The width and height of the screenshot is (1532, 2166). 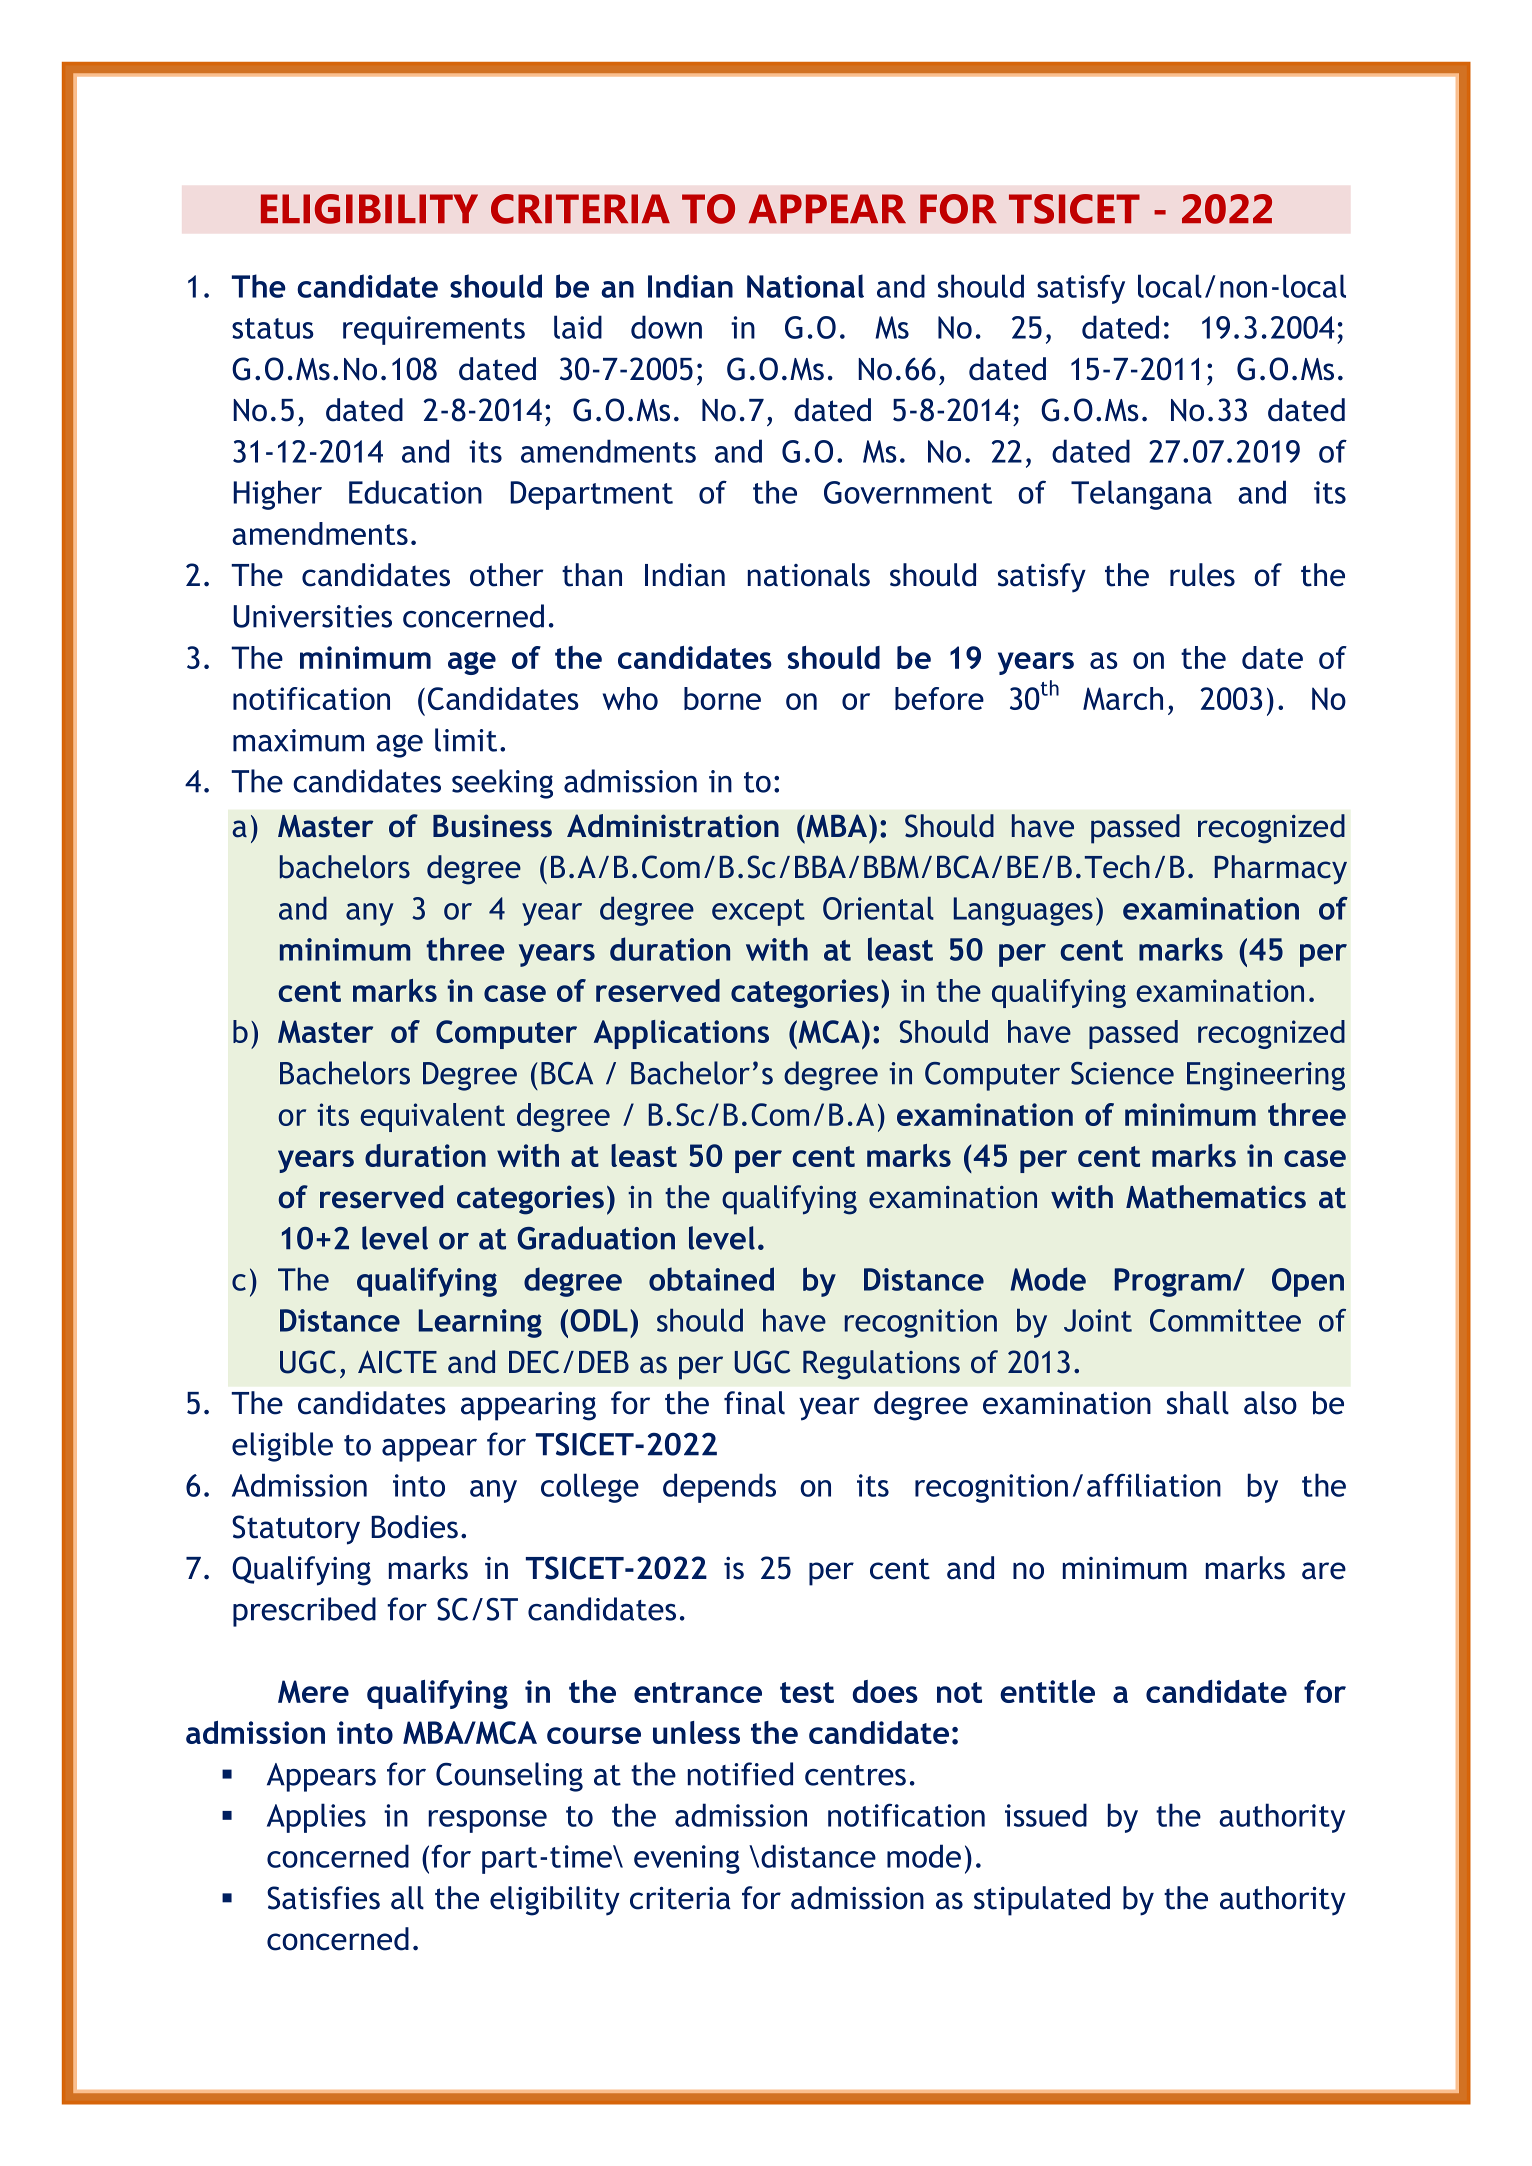 I want to click on borne, so click(x=722, y=698).
